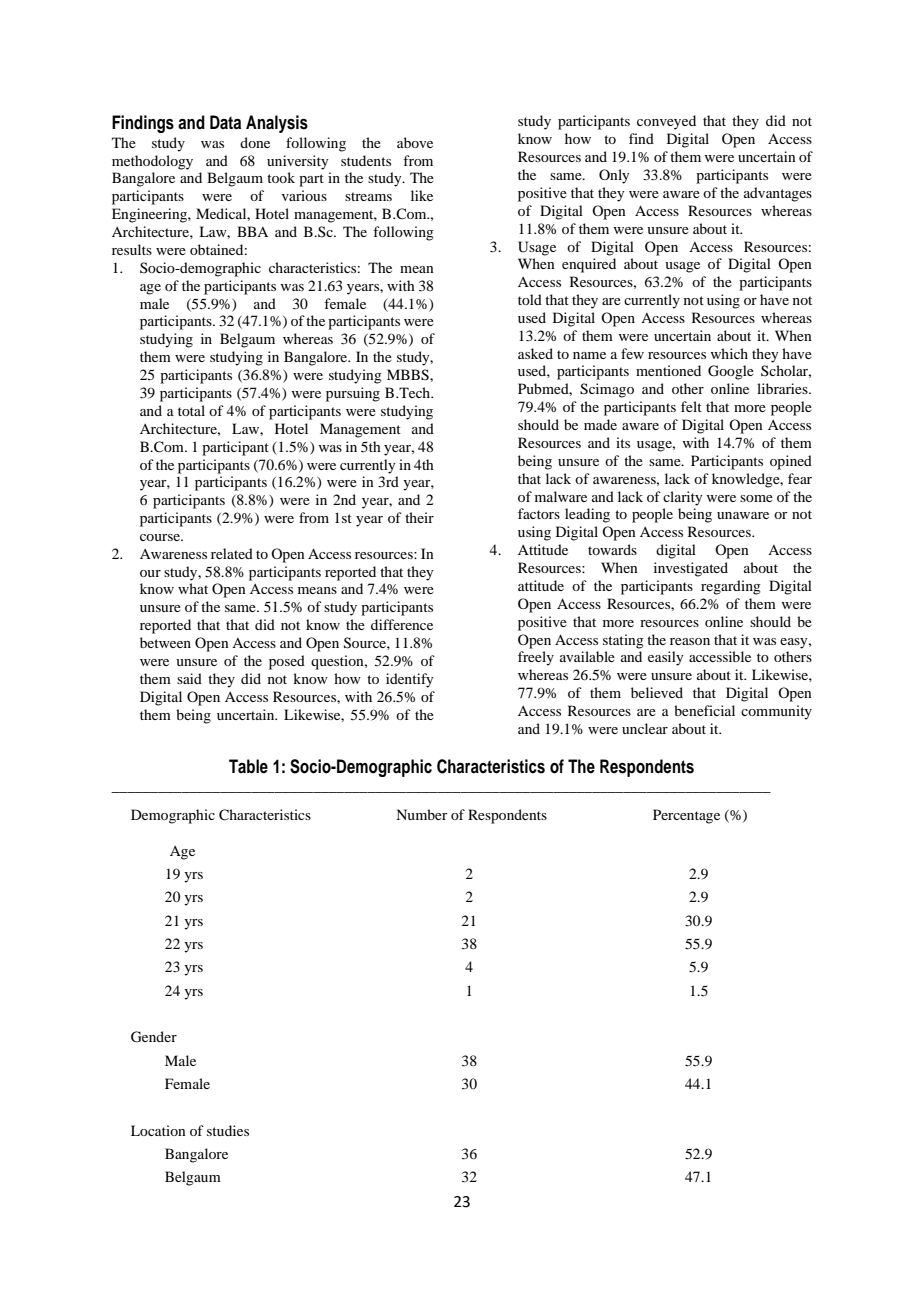  I want to click on studies, so click(228, 1130).
